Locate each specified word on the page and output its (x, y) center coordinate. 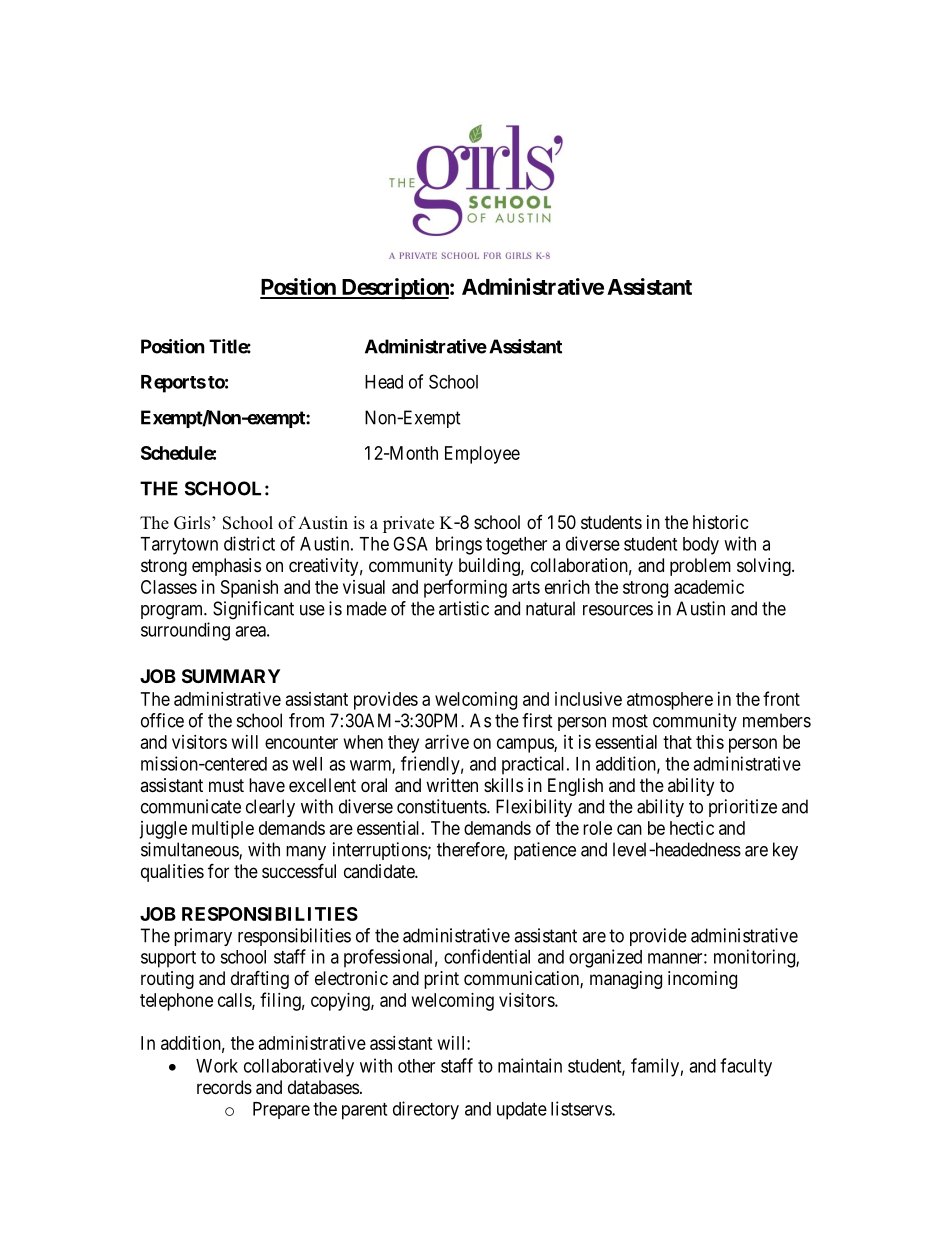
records (224, 1087)
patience (545, 851)
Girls (193, 523)
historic (721, 522)
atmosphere (670, 701)
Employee (482, 455)
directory (426, 1110)
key (785, 851)
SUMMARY (231, 676)
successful (299, 870)
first (537, 720)
